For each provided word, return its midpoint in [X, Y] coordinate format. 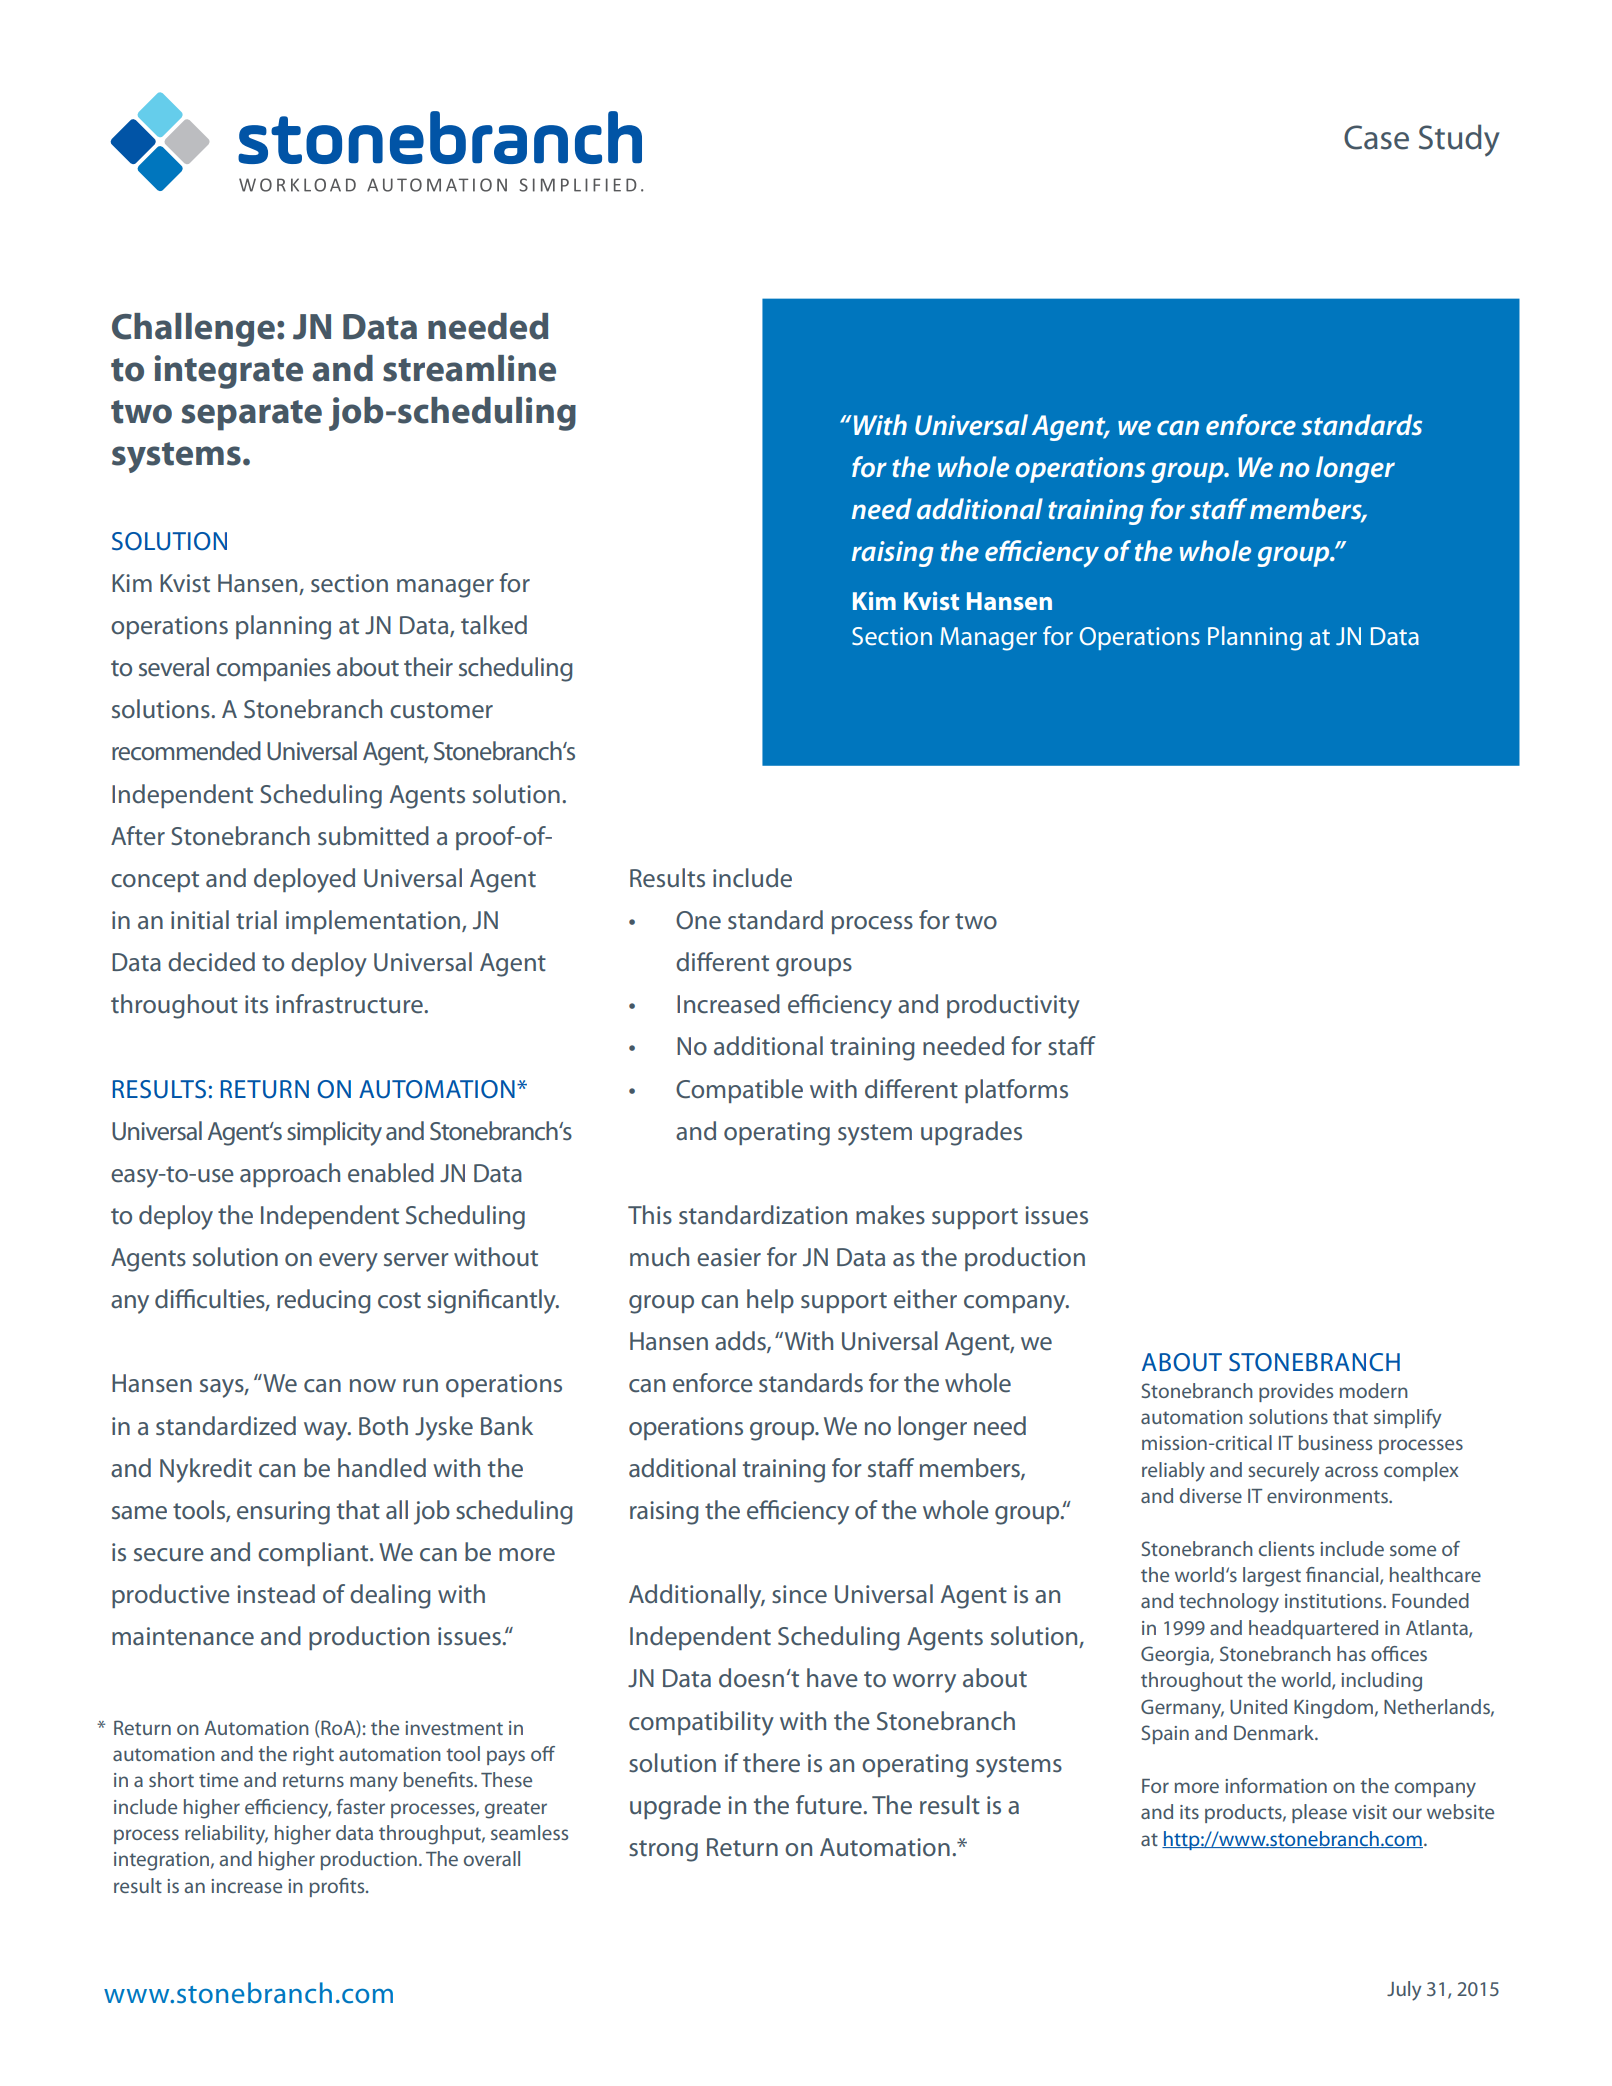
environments [1328, 1496]
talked [494, 625]
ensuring [283, 1513]
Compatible [739, 1091]
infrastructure [350, 1004]
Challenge [193, 330]
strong [663, 1851]
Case [1376, 137]
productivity [1013, 1006]
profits [338, 1887]
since [799, 1594]
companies [273, 669]
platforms [1016, 1091]
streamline [469, 368]
